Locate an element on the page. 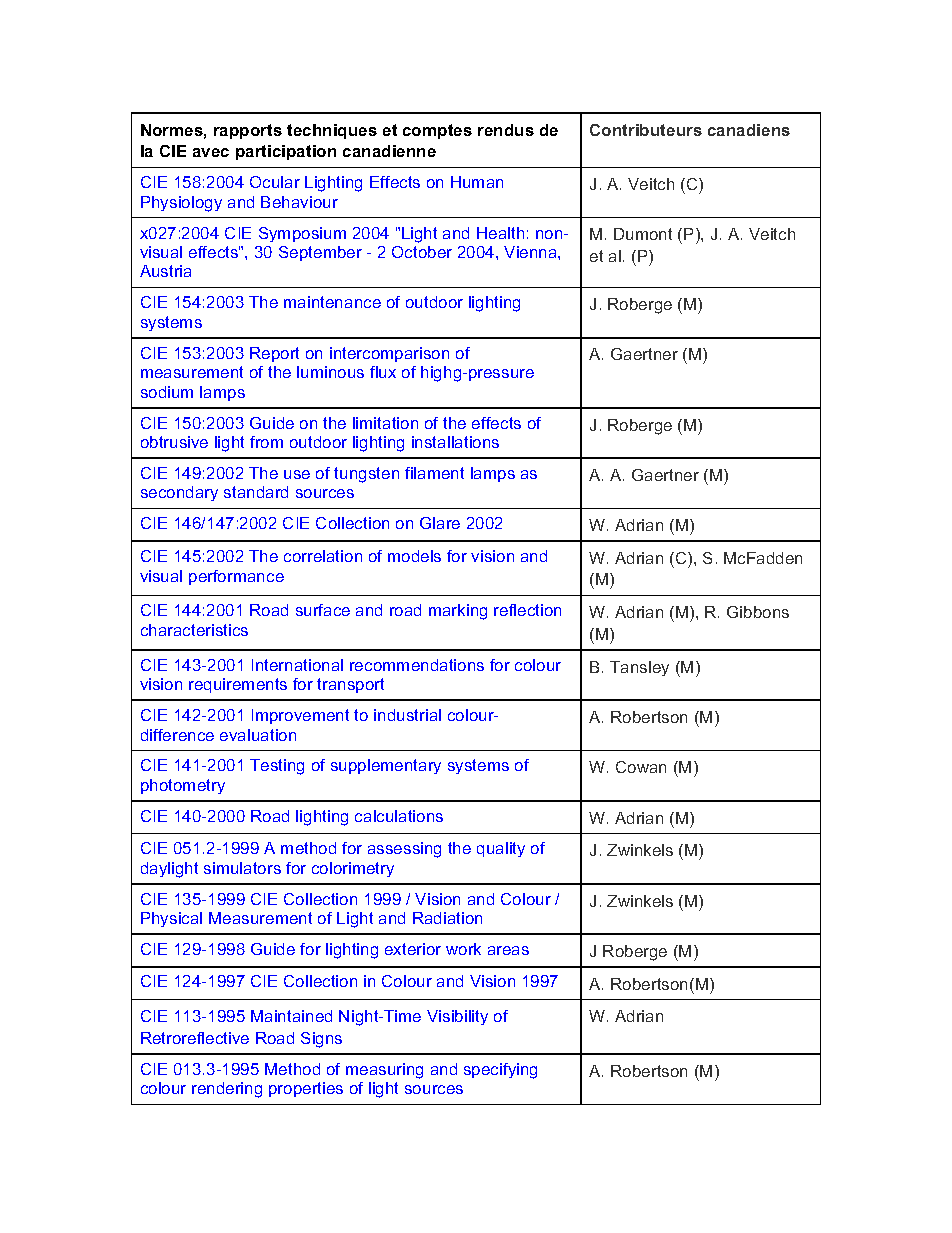  Human is located at coordinates (477, 182).
